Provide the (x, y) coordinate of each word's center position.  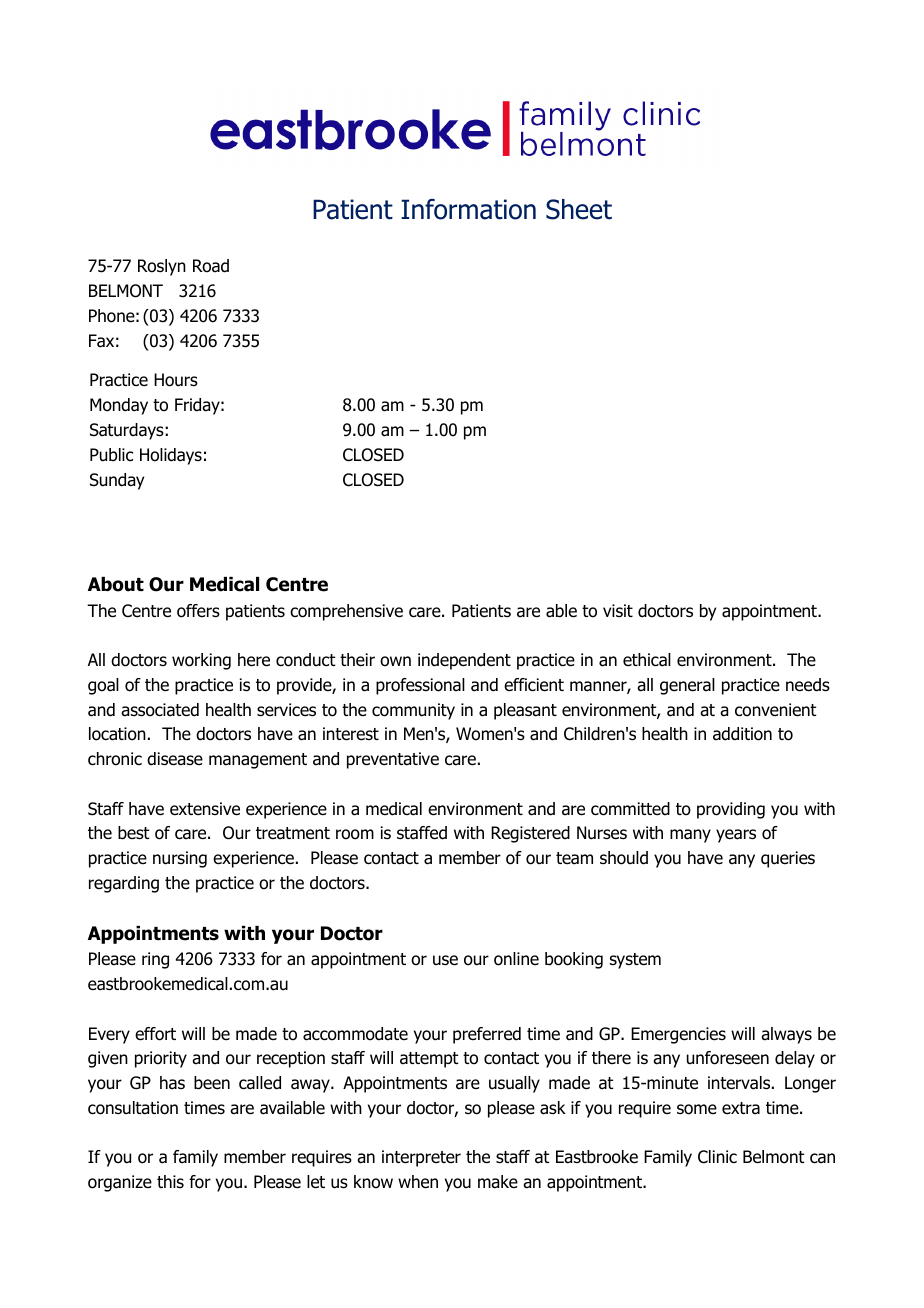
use (445, 960)
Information (468, 209)
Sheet (579, 209)
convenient (776, 710)
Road (211, 266)
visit (618, 611)
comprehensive (346, 612)
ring (155, 960)
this (170, 1181)
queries (788, 859)
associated (160, 710)
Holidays (171, 456)
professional (420, 686)
